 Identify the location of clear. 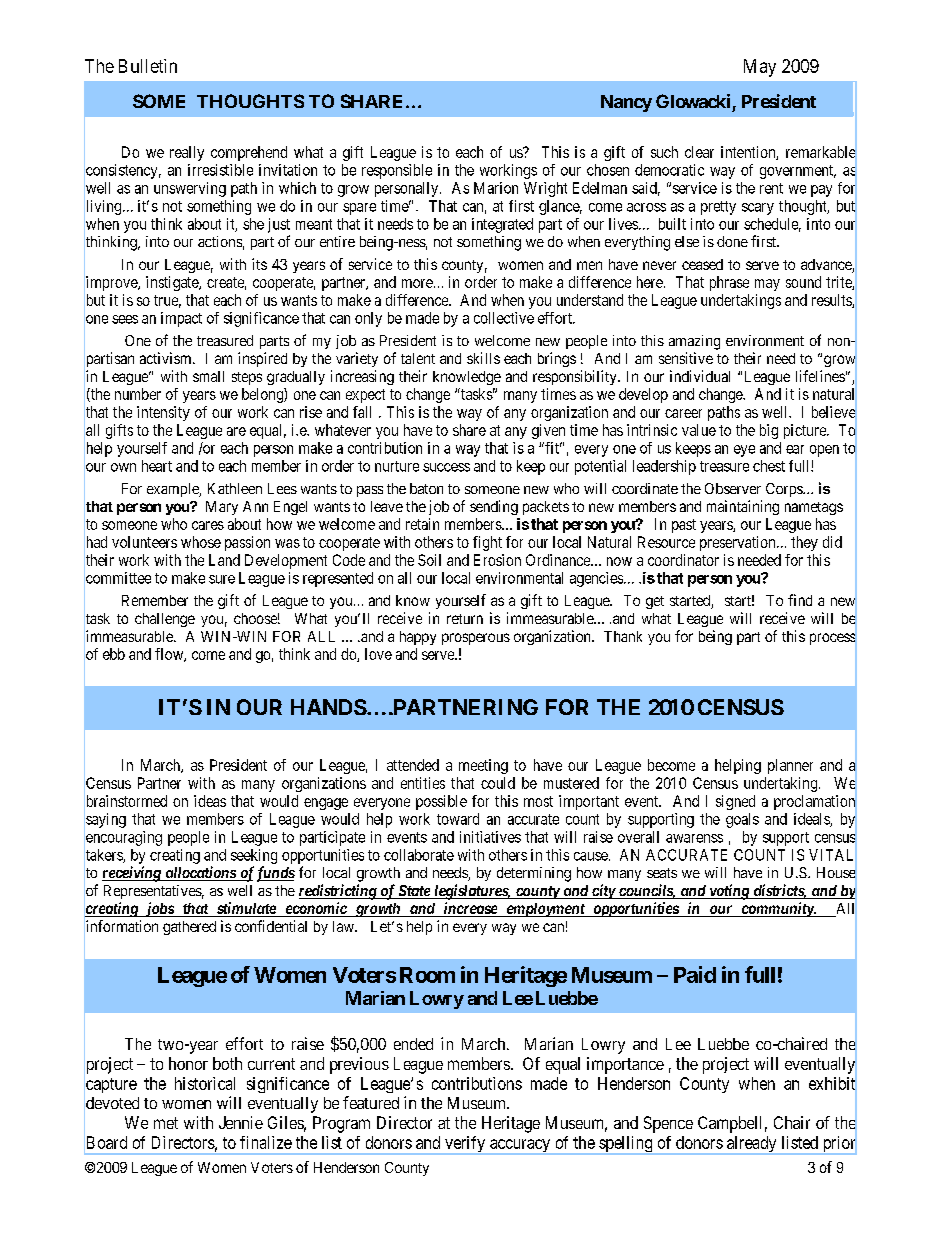
(699, 152).
